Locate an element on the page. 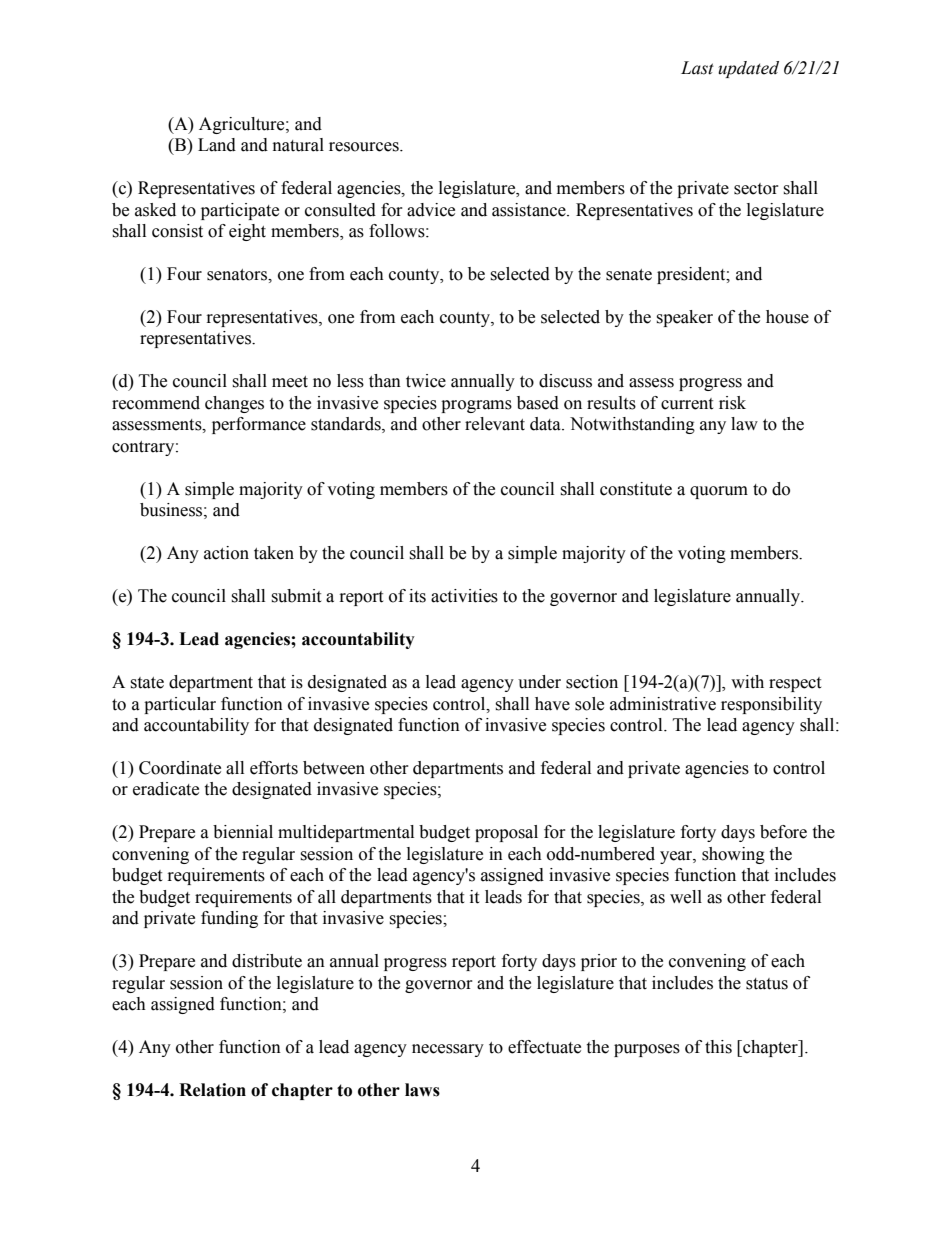  proposal is located at coordinates (506, 833).
